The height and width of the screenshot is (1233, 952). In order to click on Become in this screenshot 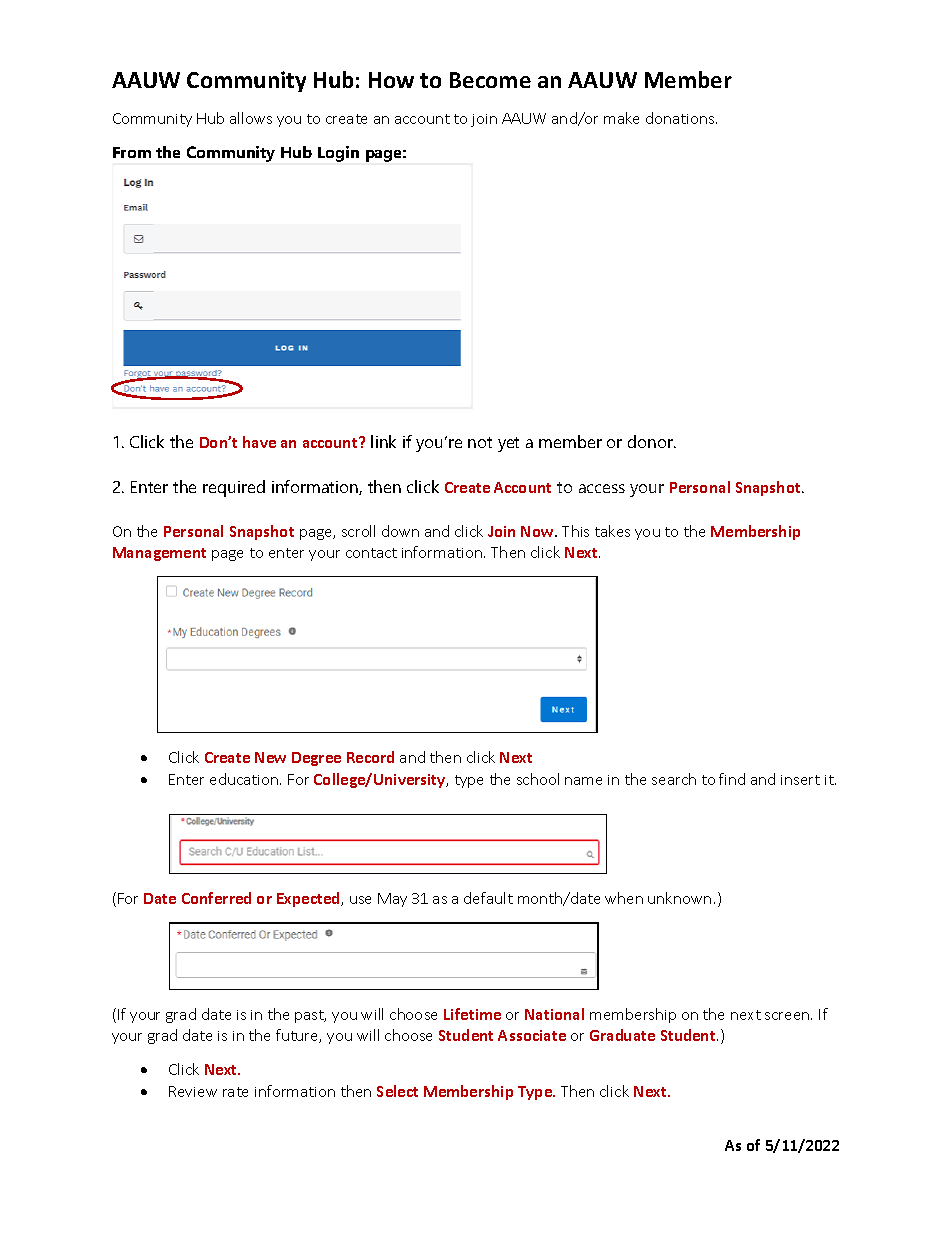, I will do `click(490, 80)`.
